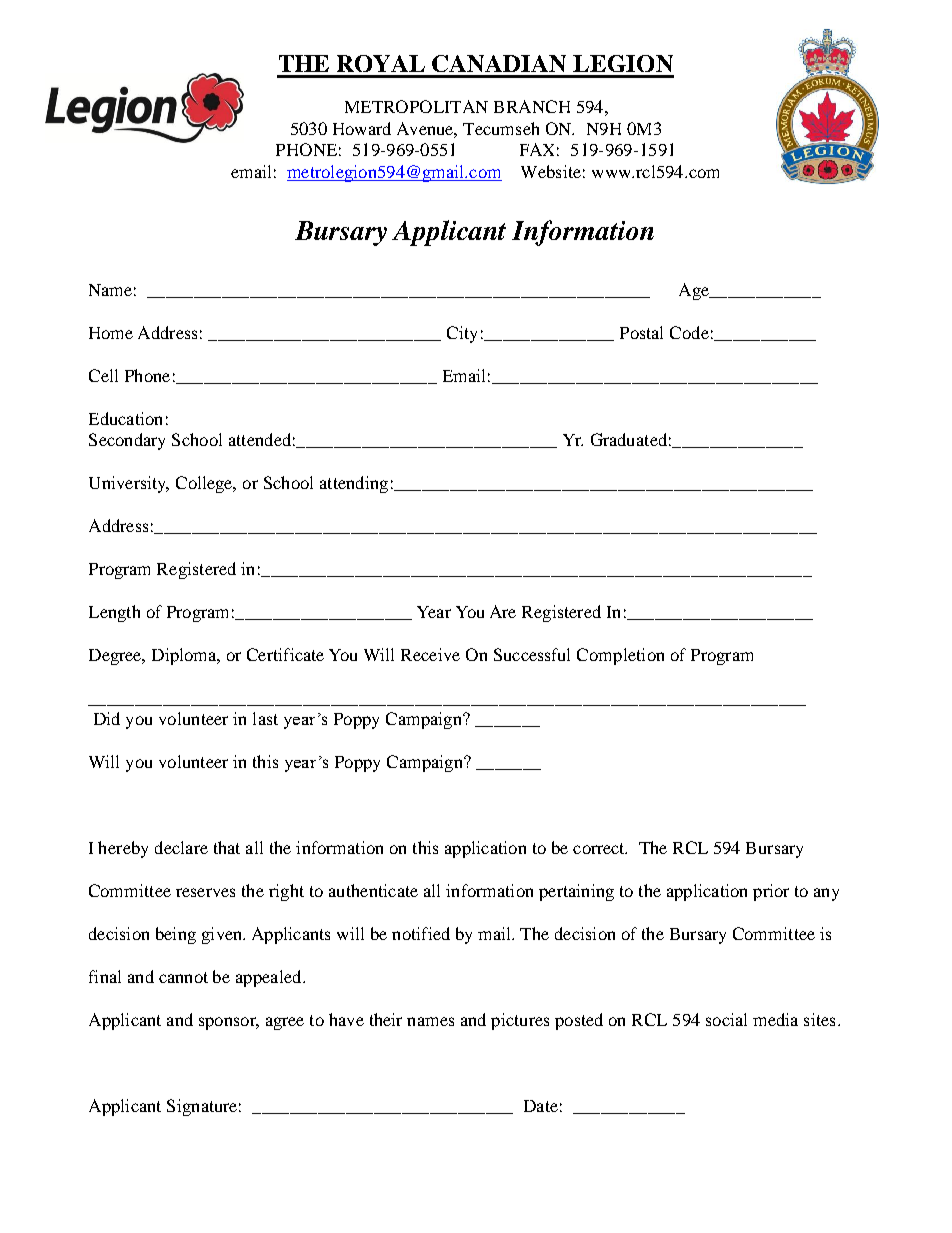 The image size is (952, 1233). Describe the element at coordinates (620, 656) in the screenshot. I see `Completion` at that location.
